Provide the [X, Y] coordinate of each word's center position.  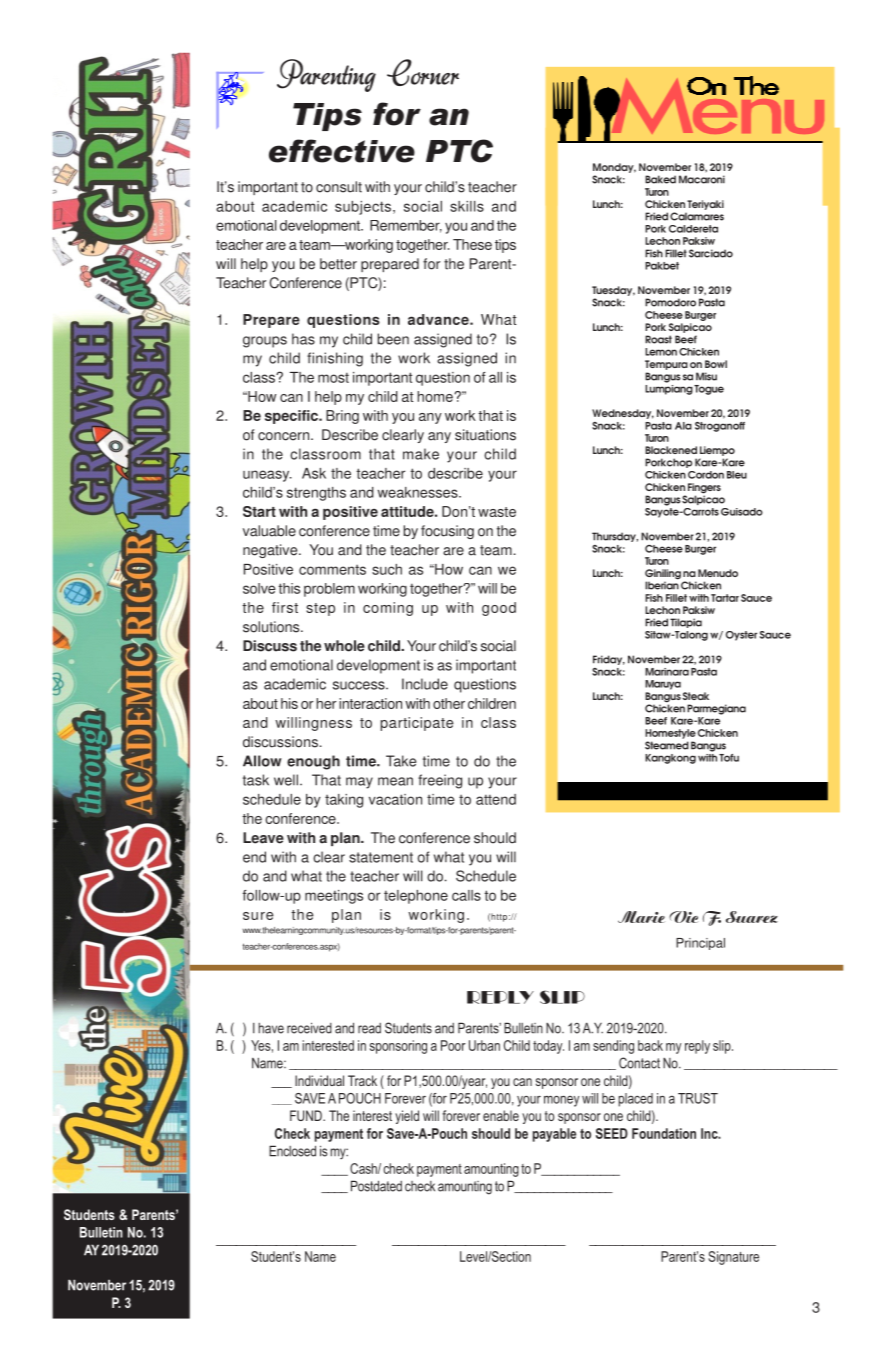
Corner [423, 72]
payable [554, 1135]
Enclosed [292, 1151]
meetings [334, 897]
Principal [700, 944]
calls [466, 895]
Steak [696, 696]
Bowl [716, 364]
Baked [660, 179]
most [333, 378]
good [499, 609]
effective [342, 151]
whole [344, 646]
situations [485, 435]
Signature [733, 1258]
